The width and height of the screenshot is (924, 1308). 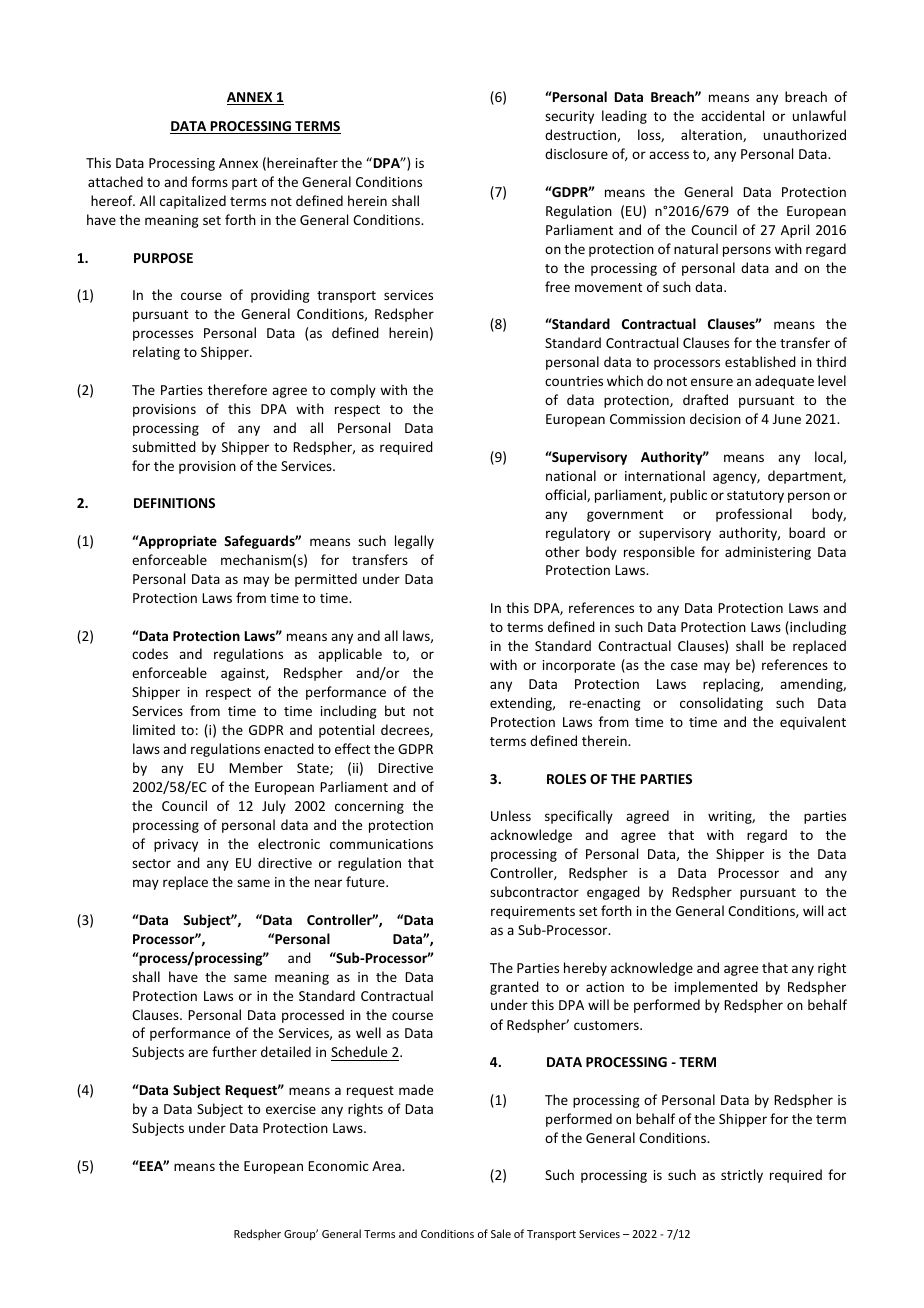 What do you see at coordinates (501, 1233) in the screenshot?
I see `Sale` at bounding box center [501, 1233].
